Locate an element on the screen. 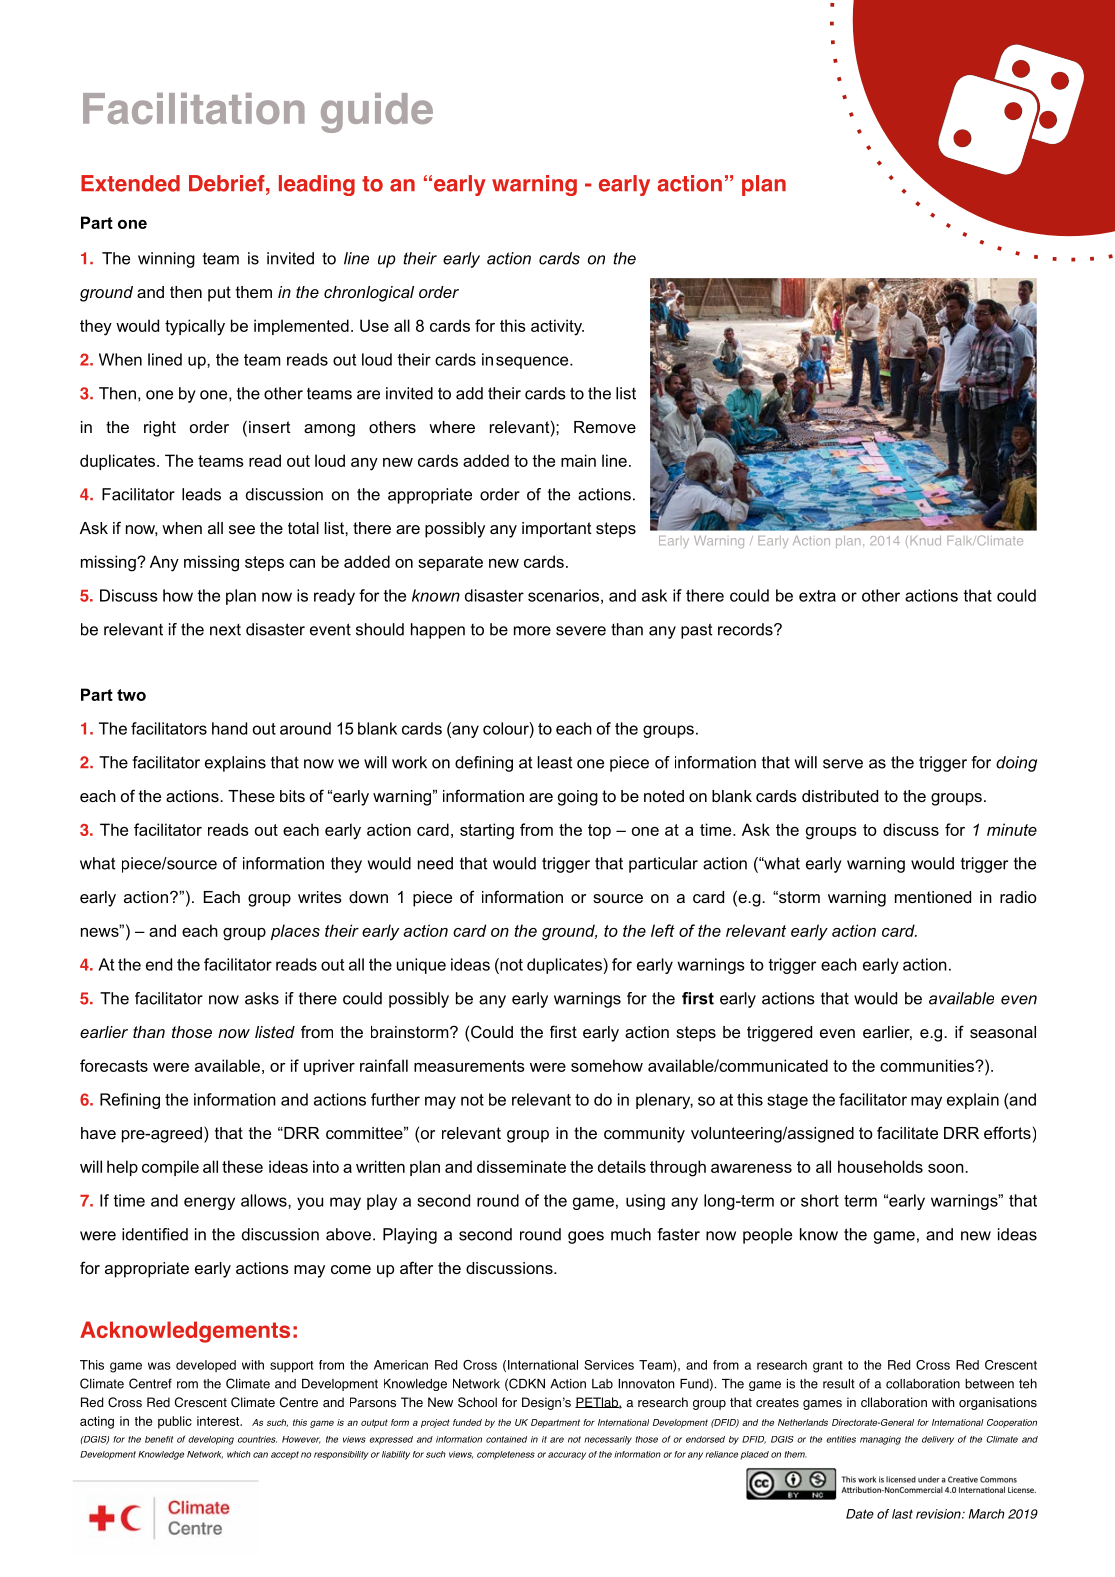  facilitate is located at coordinates (907, 1132).
